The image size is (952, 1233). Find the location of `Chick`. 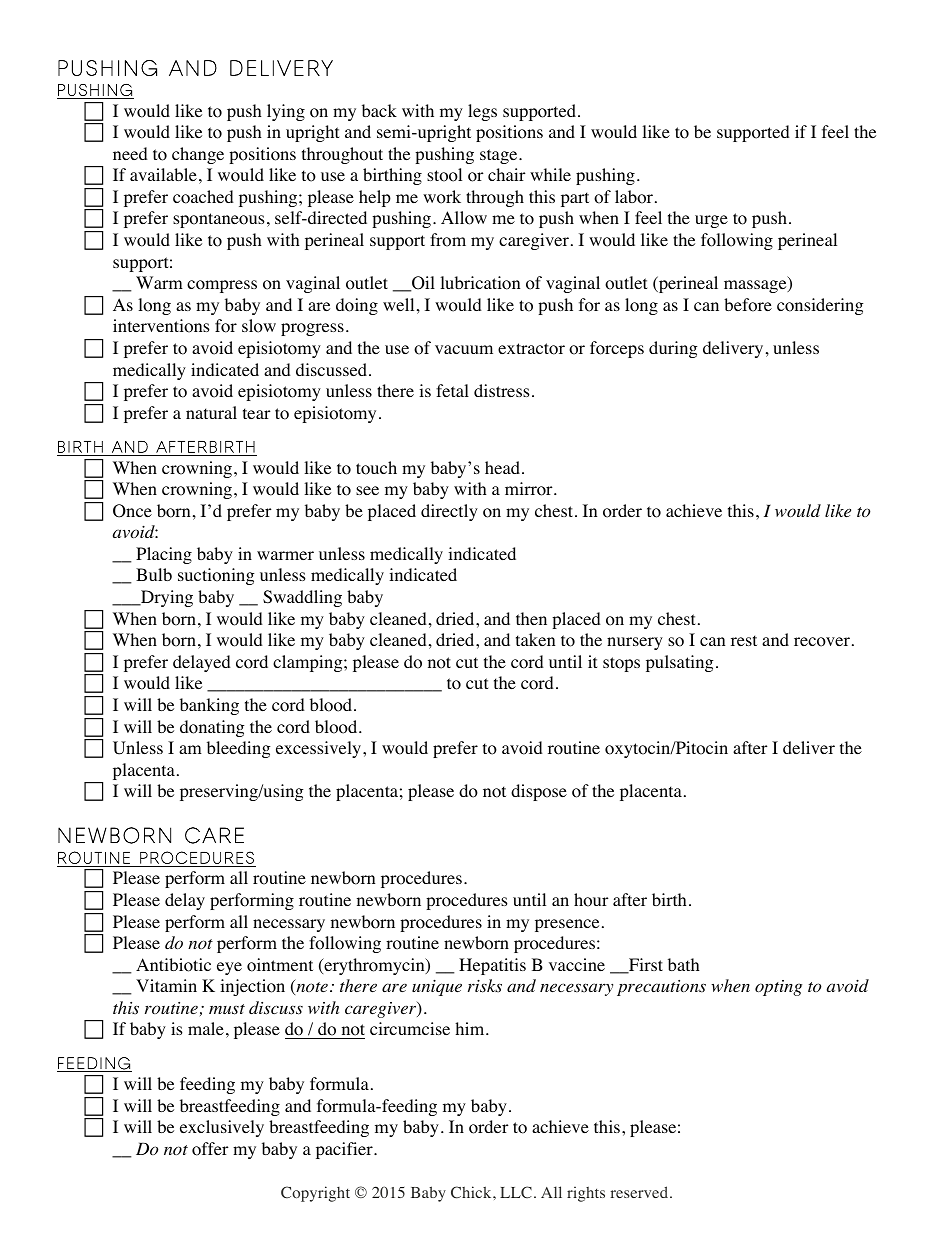

Chick is located at coordinates (472, 1192).
